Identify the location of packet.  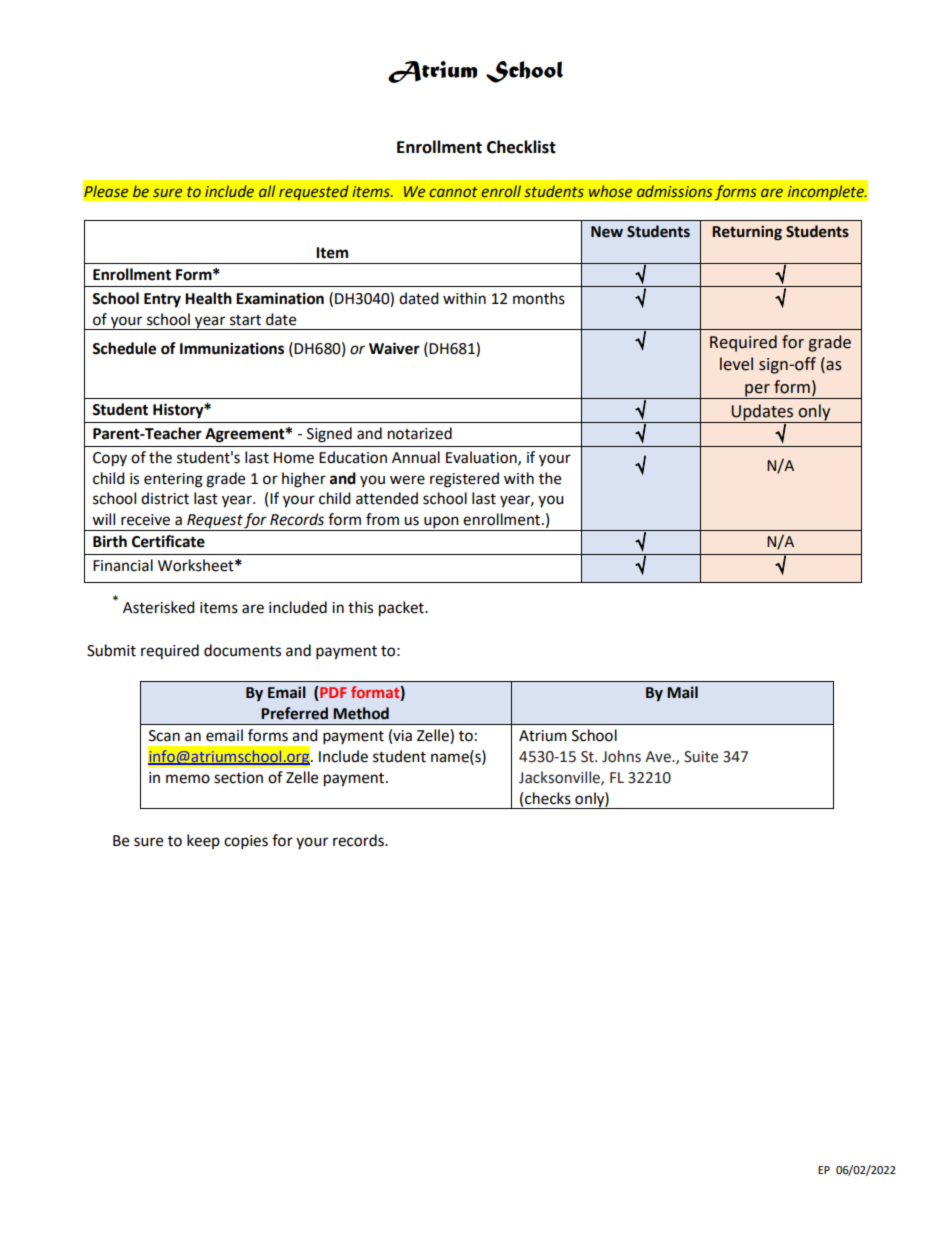
(402, 609).
